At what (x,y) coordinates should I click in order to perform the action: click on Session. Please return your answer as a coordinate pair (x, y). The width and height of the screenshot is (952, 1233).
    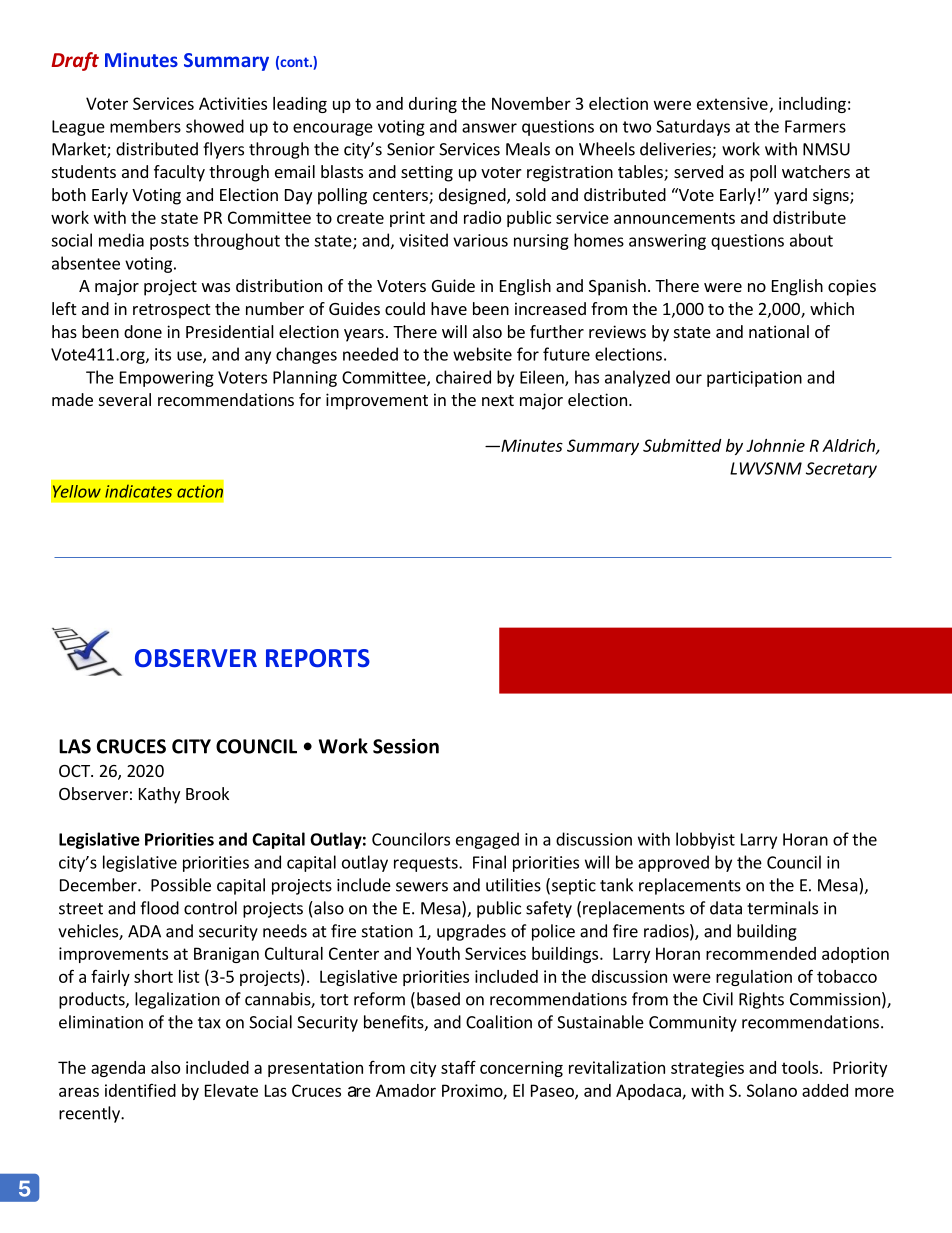
    Looking at the image, I should click on (406, 746).
